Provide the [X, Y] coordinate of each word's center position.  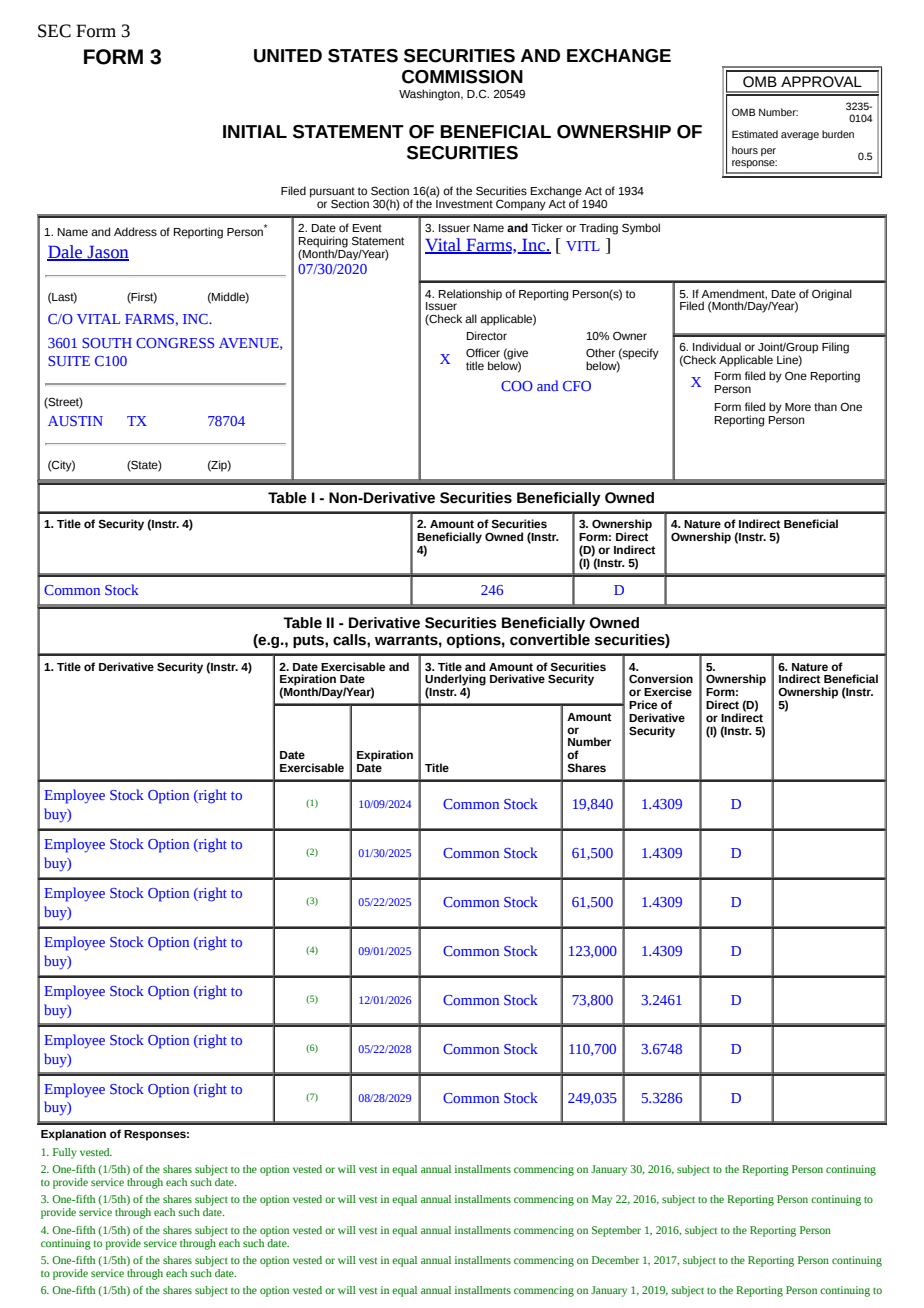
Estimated [755, 134]
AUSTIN [75, 421]
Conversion [661, 679]
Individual [717, 346]
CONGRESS [175, 343]
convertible [550, 640]
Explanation [73, 1135]
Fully [65, 1153]
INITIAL [255, 131]
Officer [483, 352]
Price [643, 704]
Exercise [668, 691]
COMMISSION [462, 77]
